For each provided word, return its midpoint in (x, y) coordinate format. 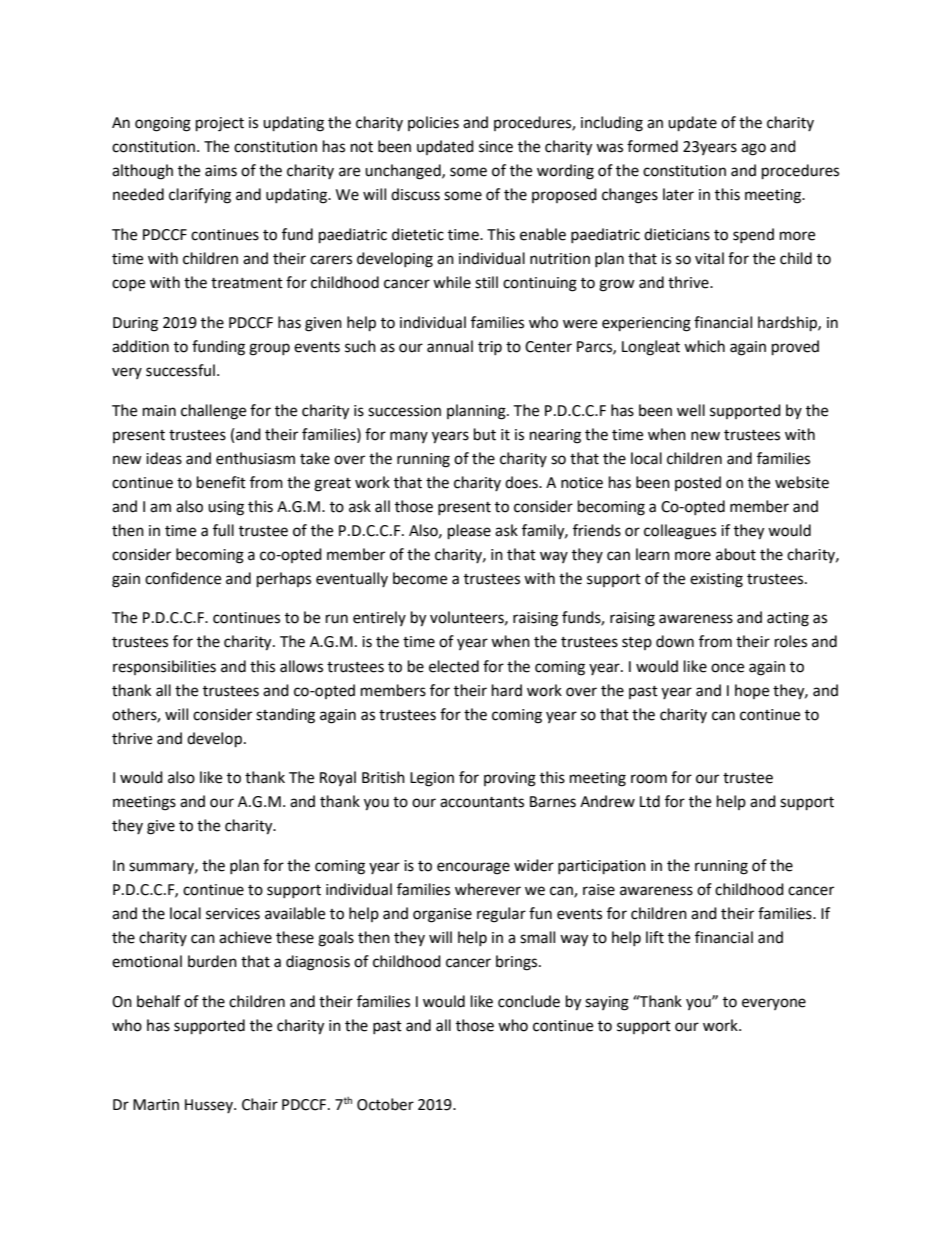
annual (450, 346)
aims (221, 171)
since (496, 147)
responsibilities (164, 667)
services (233, 914)
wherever (488, 889)
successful (180, 370)
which (704, 346)
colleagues (680, 532)
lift (655, 937)
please (469, 532)
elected (454, 666)
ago (753, 149)
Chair (260, 1104)
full (223, 530)
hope (752, 691)
